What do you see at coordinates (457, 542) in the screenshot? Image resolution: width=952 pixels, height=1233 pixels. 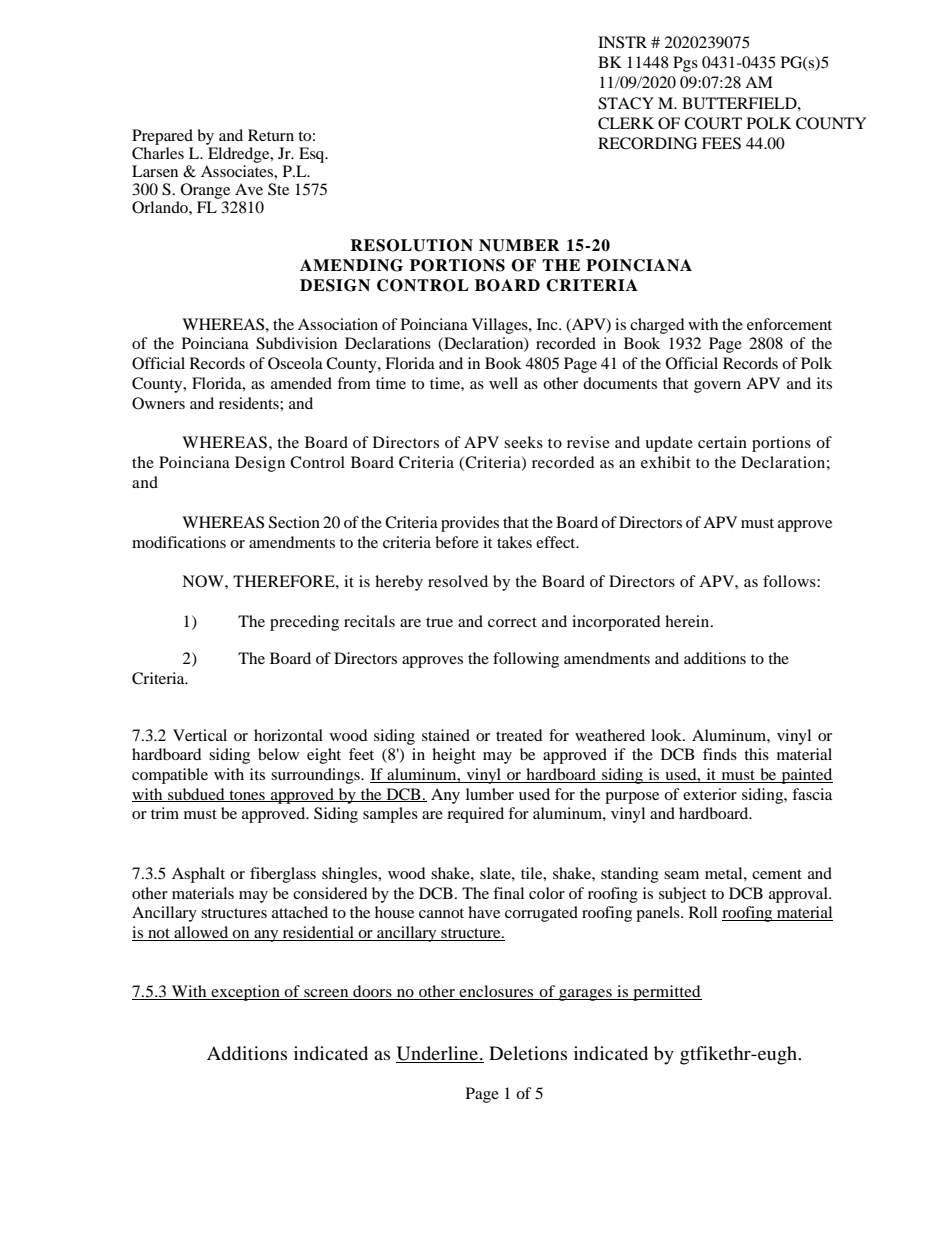 I see `before` at bounding box center [457, 542].
